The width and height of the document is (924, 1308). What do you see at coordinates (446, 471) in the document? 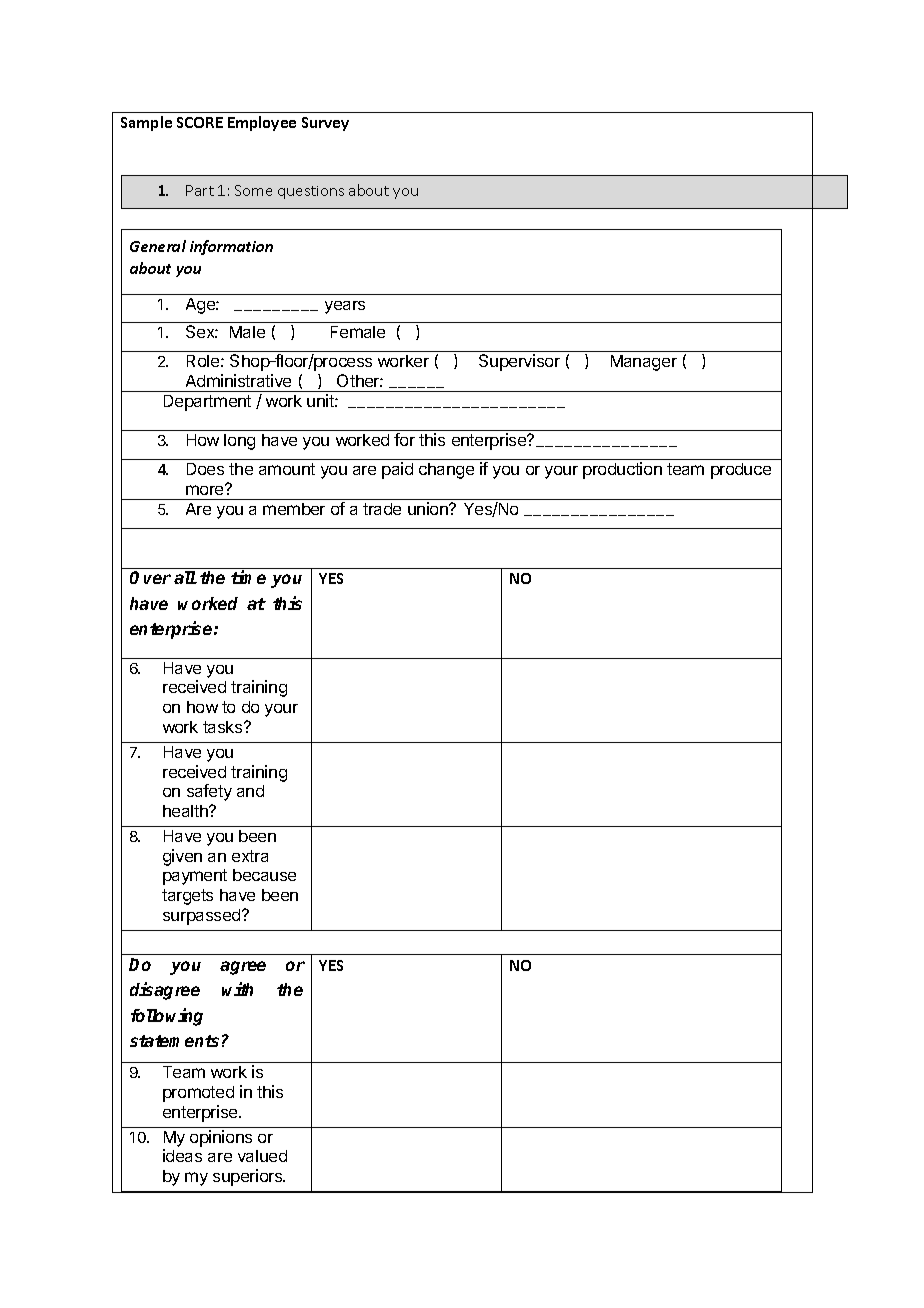
I see `change` at bounding box center [446, 471].
